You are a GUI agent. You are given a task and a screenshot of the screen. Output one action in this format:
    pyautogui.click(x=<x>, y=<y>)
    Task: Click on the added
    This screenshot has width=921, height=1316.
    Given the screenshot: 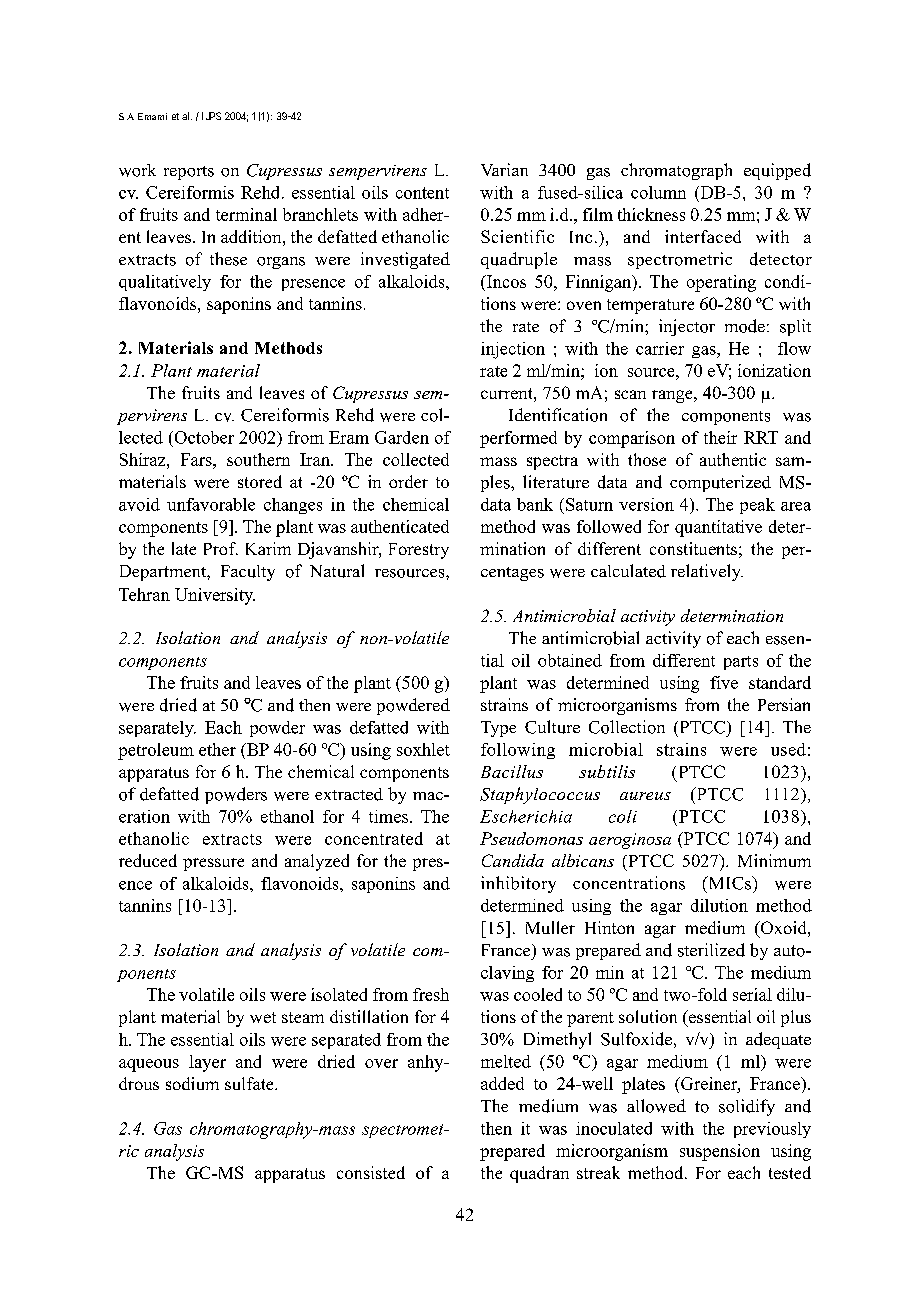 What is the action you would take?
    pyautogui.click(x=502, y=1083)
